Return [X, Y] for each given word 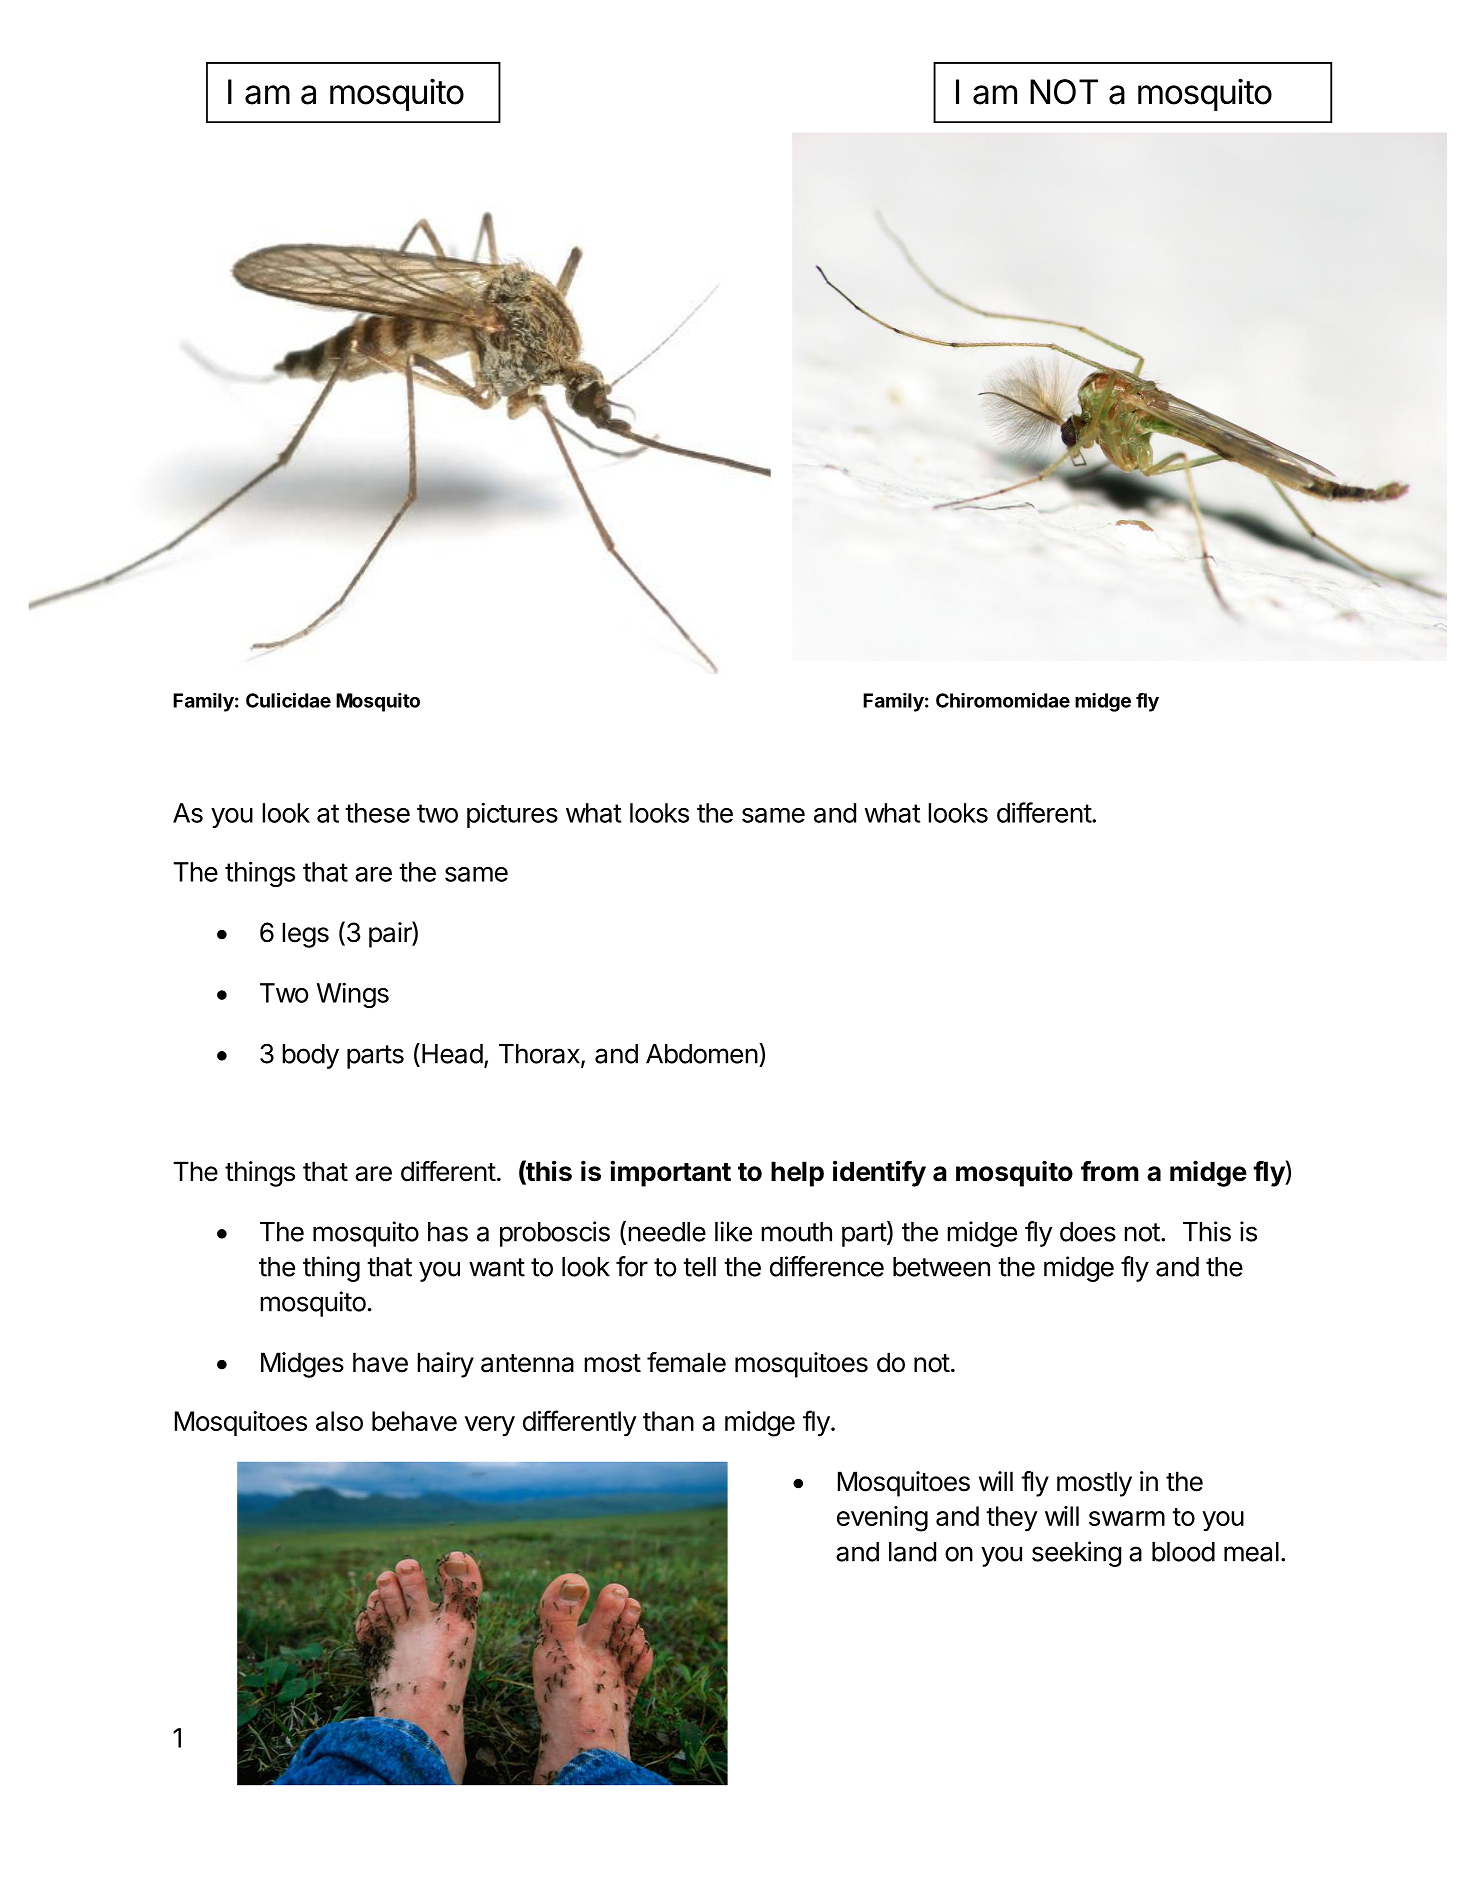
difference [827, 1266]
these [377, 813]
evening [882, 1519]
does [1088, 1232]
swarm [1127, 1518]
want [497, 1267]
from [1110, 1171]
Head [452, 1054]
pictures [512, 815]
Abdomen [702, 1054]
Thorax [540, 1055]
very [490, 1426]
